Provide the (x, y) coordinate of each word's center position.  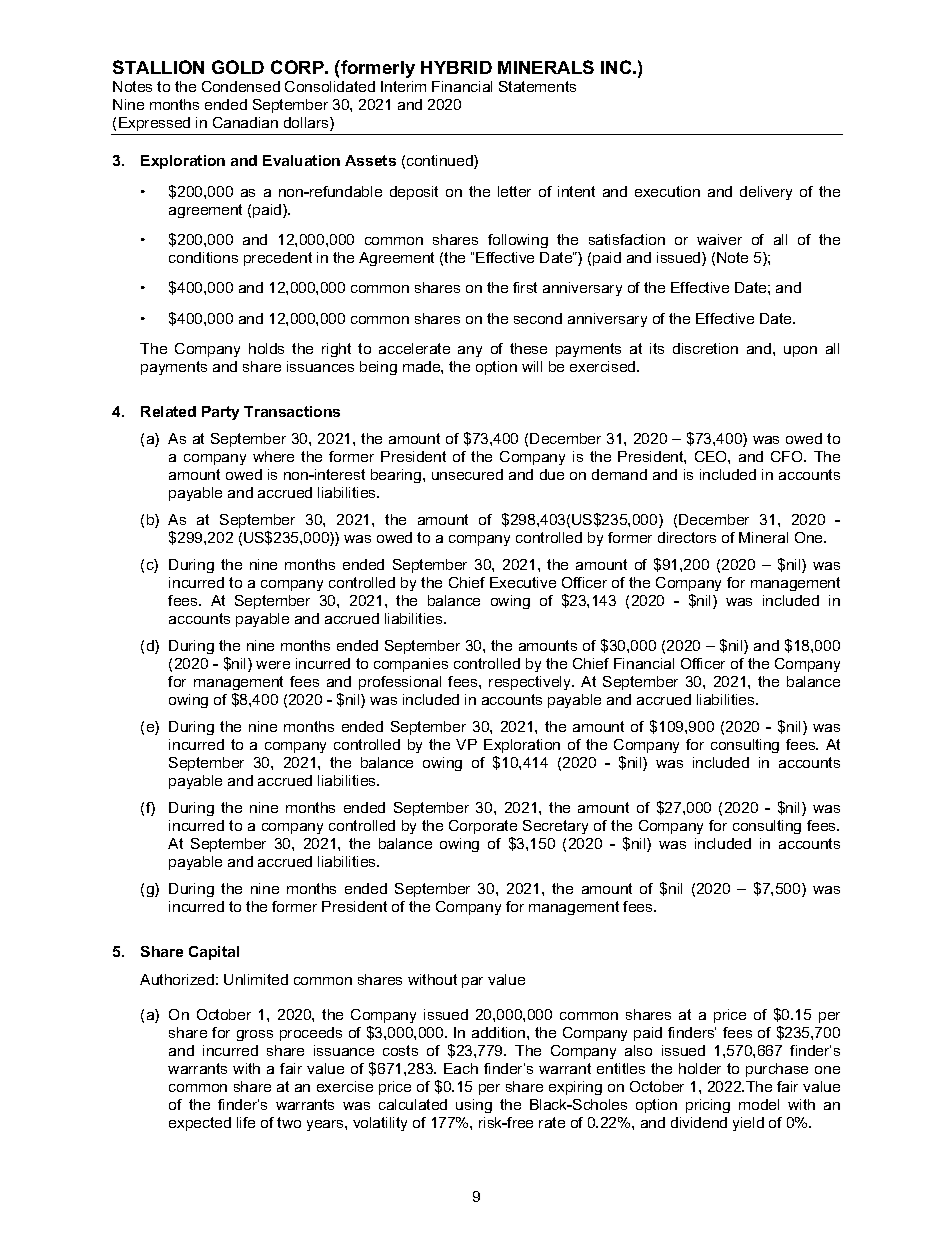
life (246, 1122)
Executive (523, 582)
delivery (766, 193)
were (273, 665)
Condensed (241, 86)
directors (687, 537)
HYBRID (456, 67)
